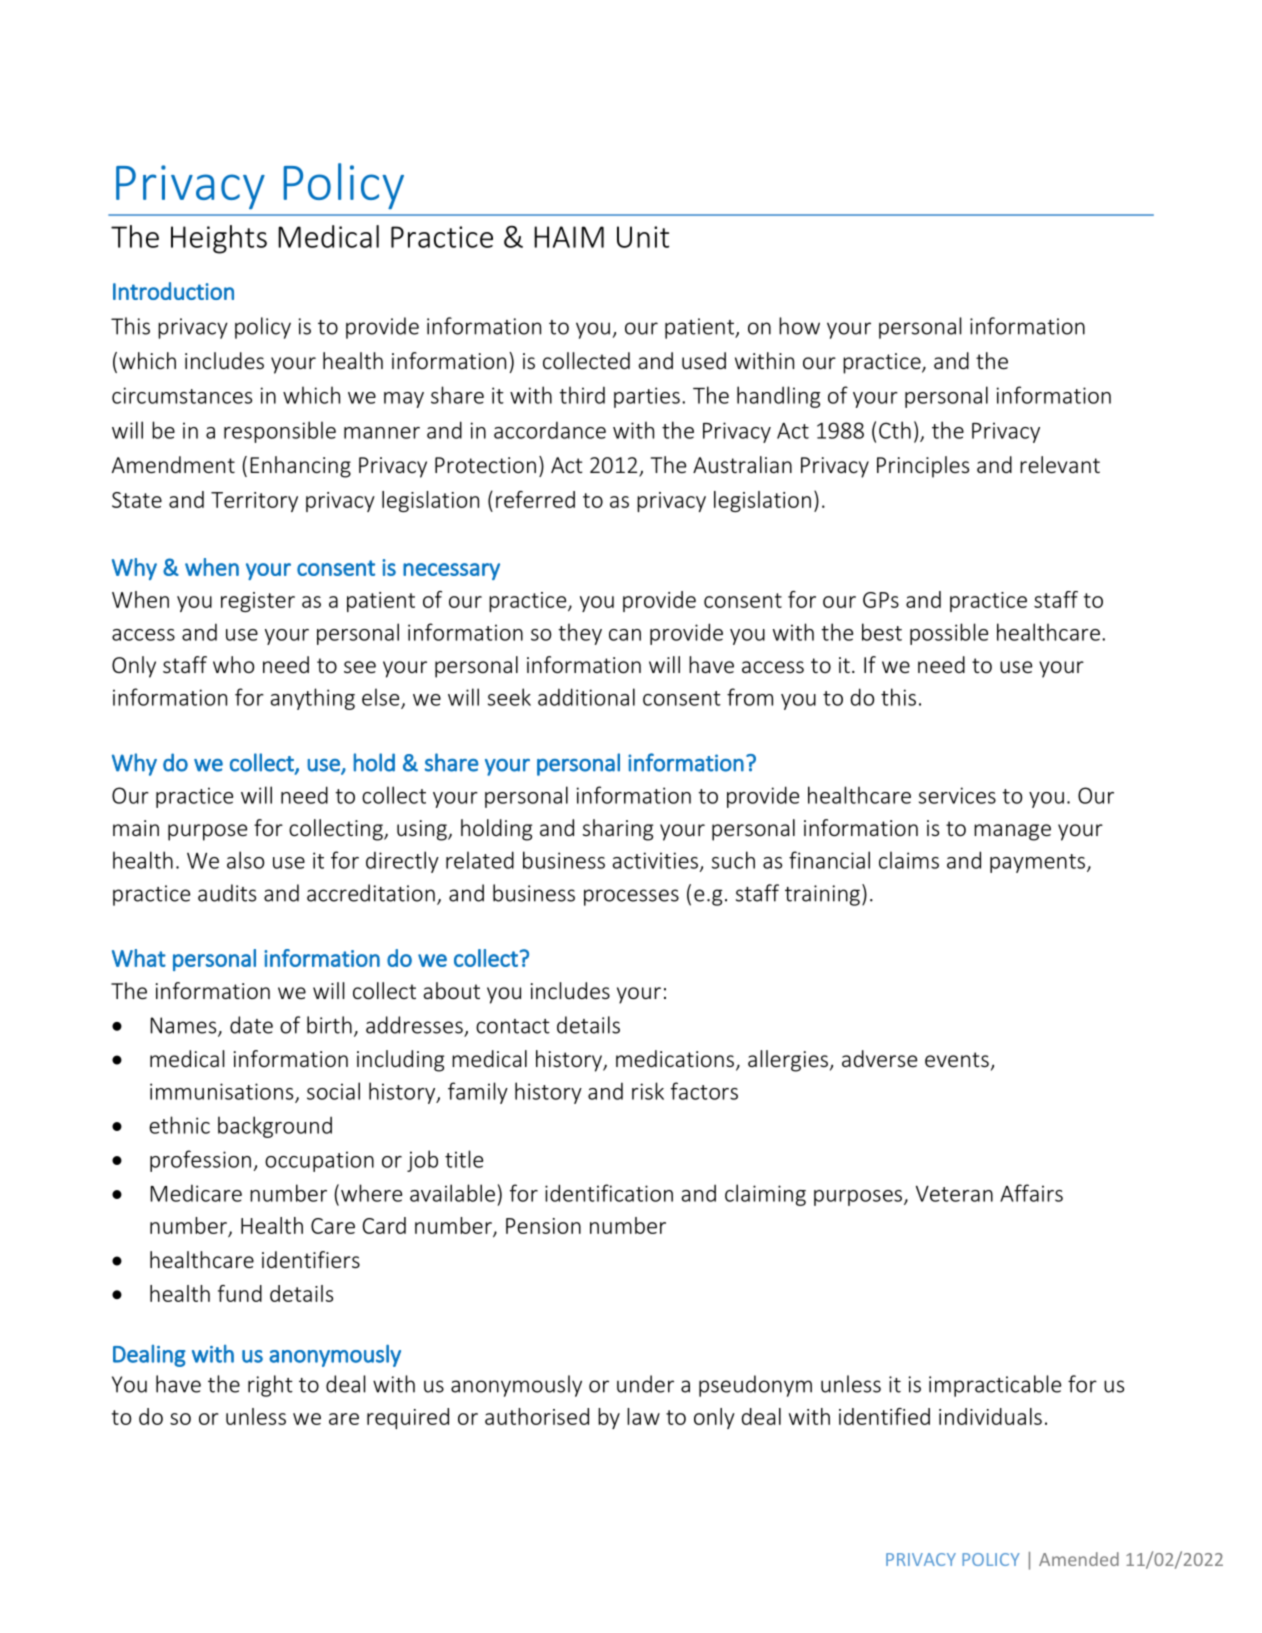 Image resolution: width=1262 pixels, height=1633 pixels. What do you see at coordinates (200, 1161) in the screenshot?
I see `profession` at bounding box center [200, 1161].
